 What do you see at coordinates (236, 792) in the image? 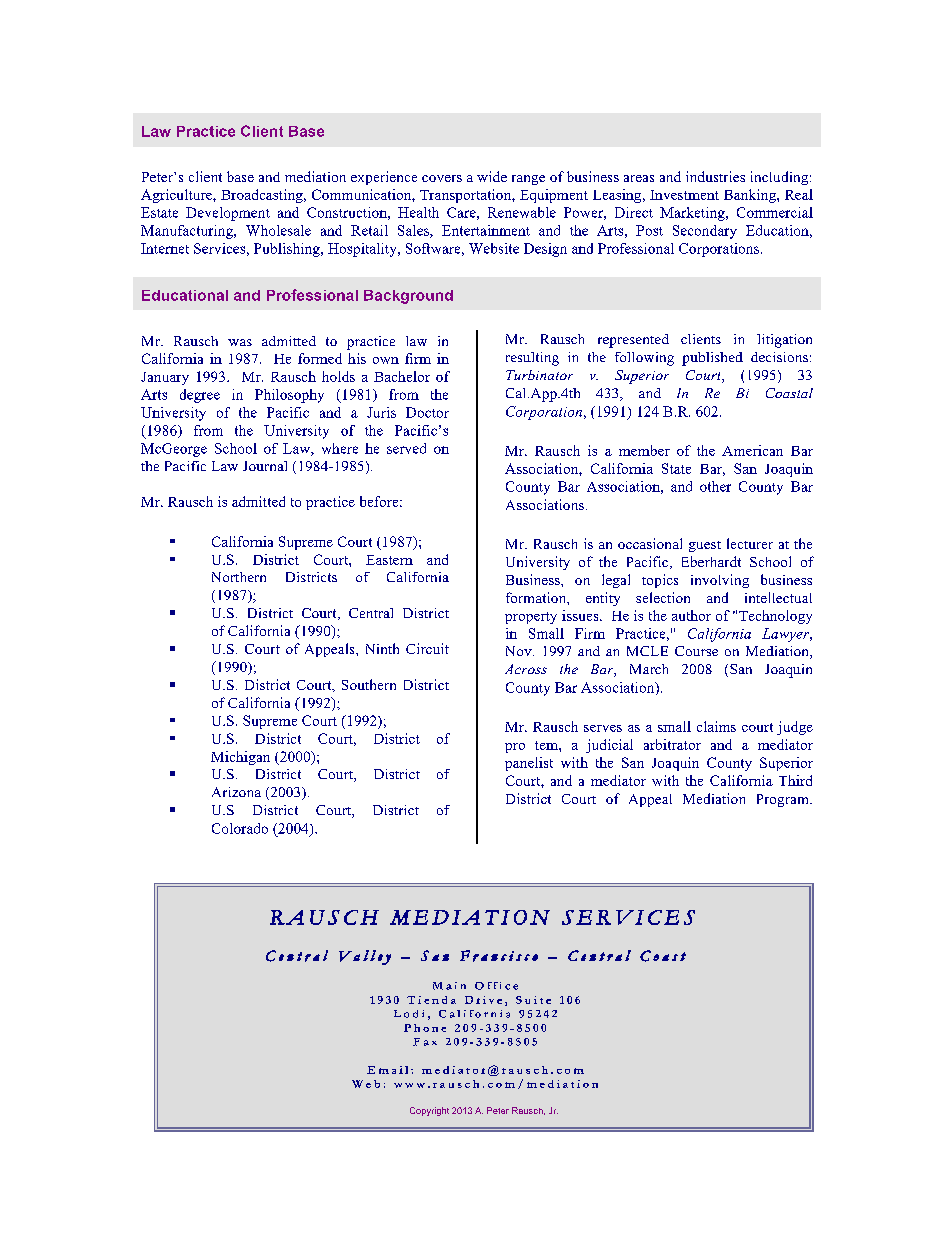
I see `Arizona` at bounding box center [236, 792].
